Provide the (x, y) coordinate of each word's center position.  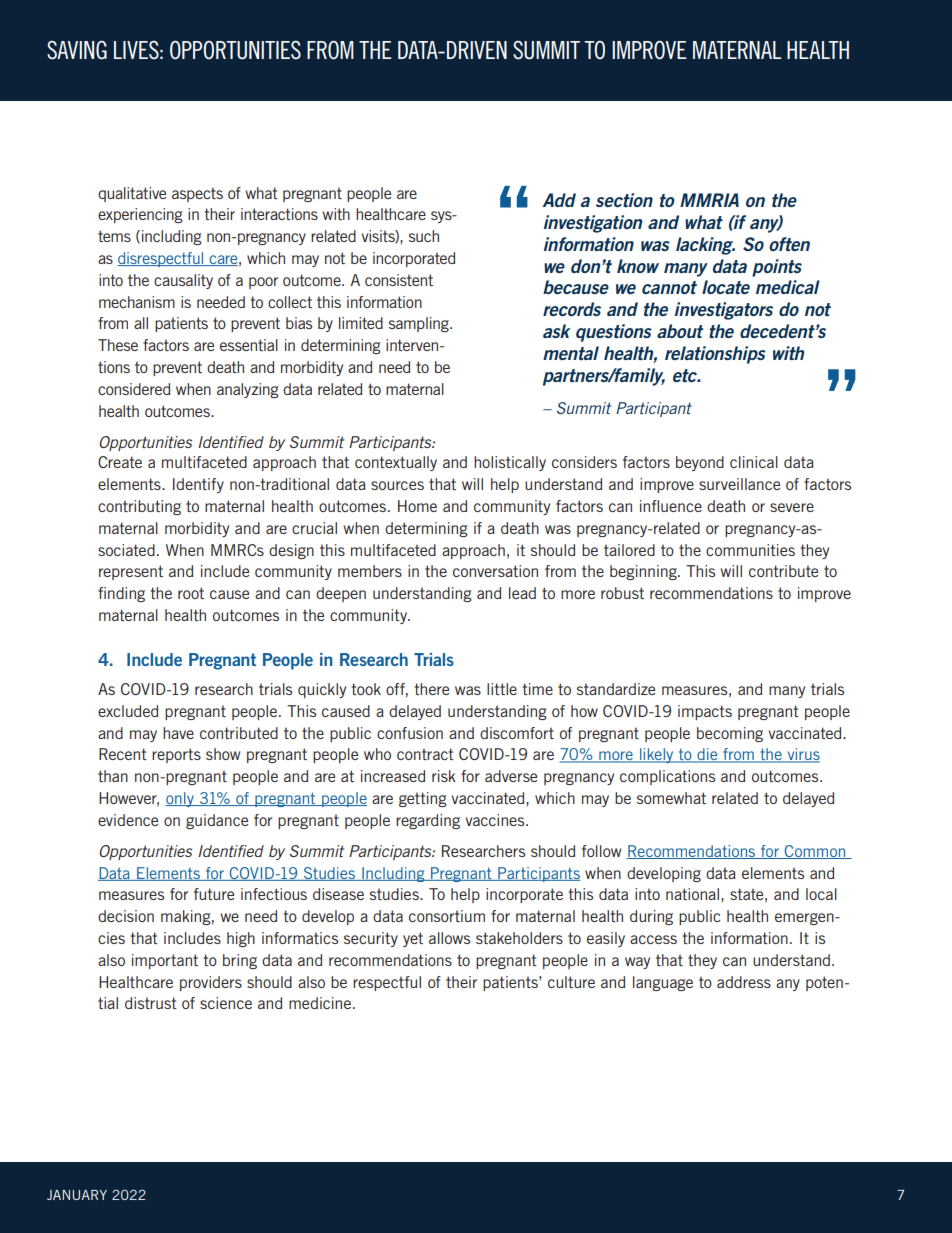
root (191, 593)
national (692, 894)
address (744, 982)
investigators (724, 311)
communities (750, 550)
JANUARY (77, 1195)
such (424, 236)
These (118, 345)
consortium (447, 916)
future (214, 894)
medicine (321, 1003)
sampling (420, 324)
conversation (495, 571)
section (624, 200)
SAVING (77, 50)
